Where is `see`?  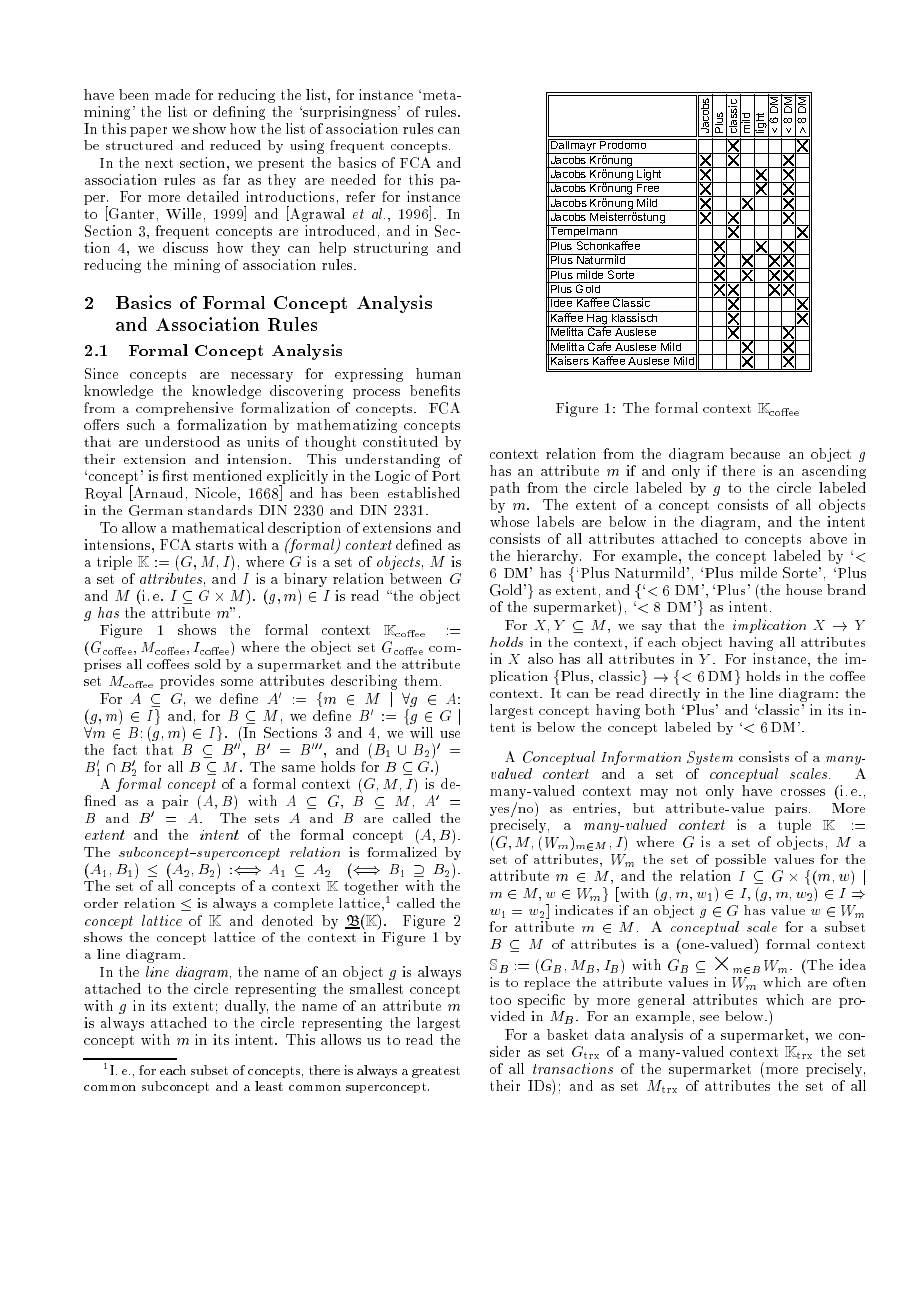 see is located at coordinates (709, 1018).
